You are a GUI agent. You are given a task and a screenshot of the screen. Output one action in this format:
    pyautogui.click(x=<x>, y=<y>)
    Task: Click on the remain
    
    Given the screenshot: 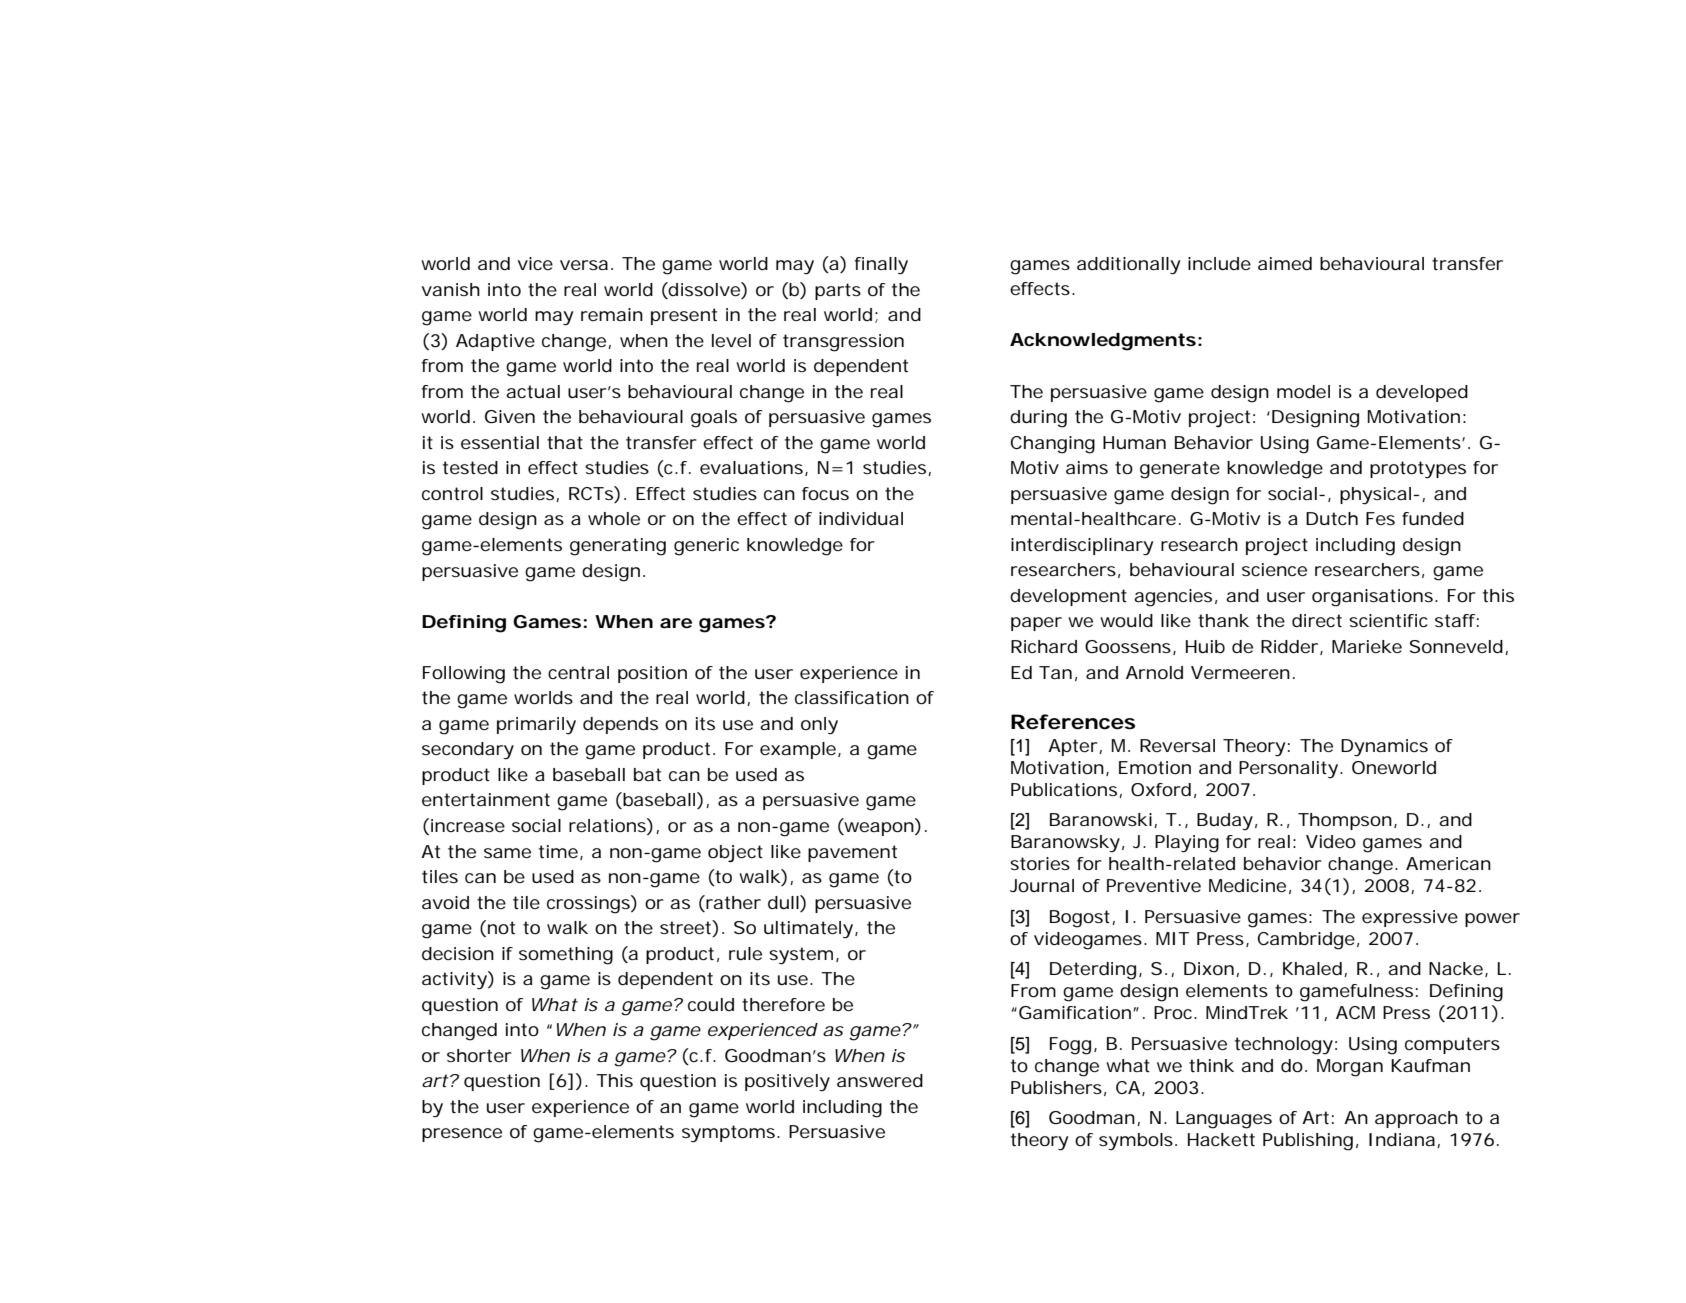 What is the action you would take?
    pyautogui.click(x=612, y=314)
